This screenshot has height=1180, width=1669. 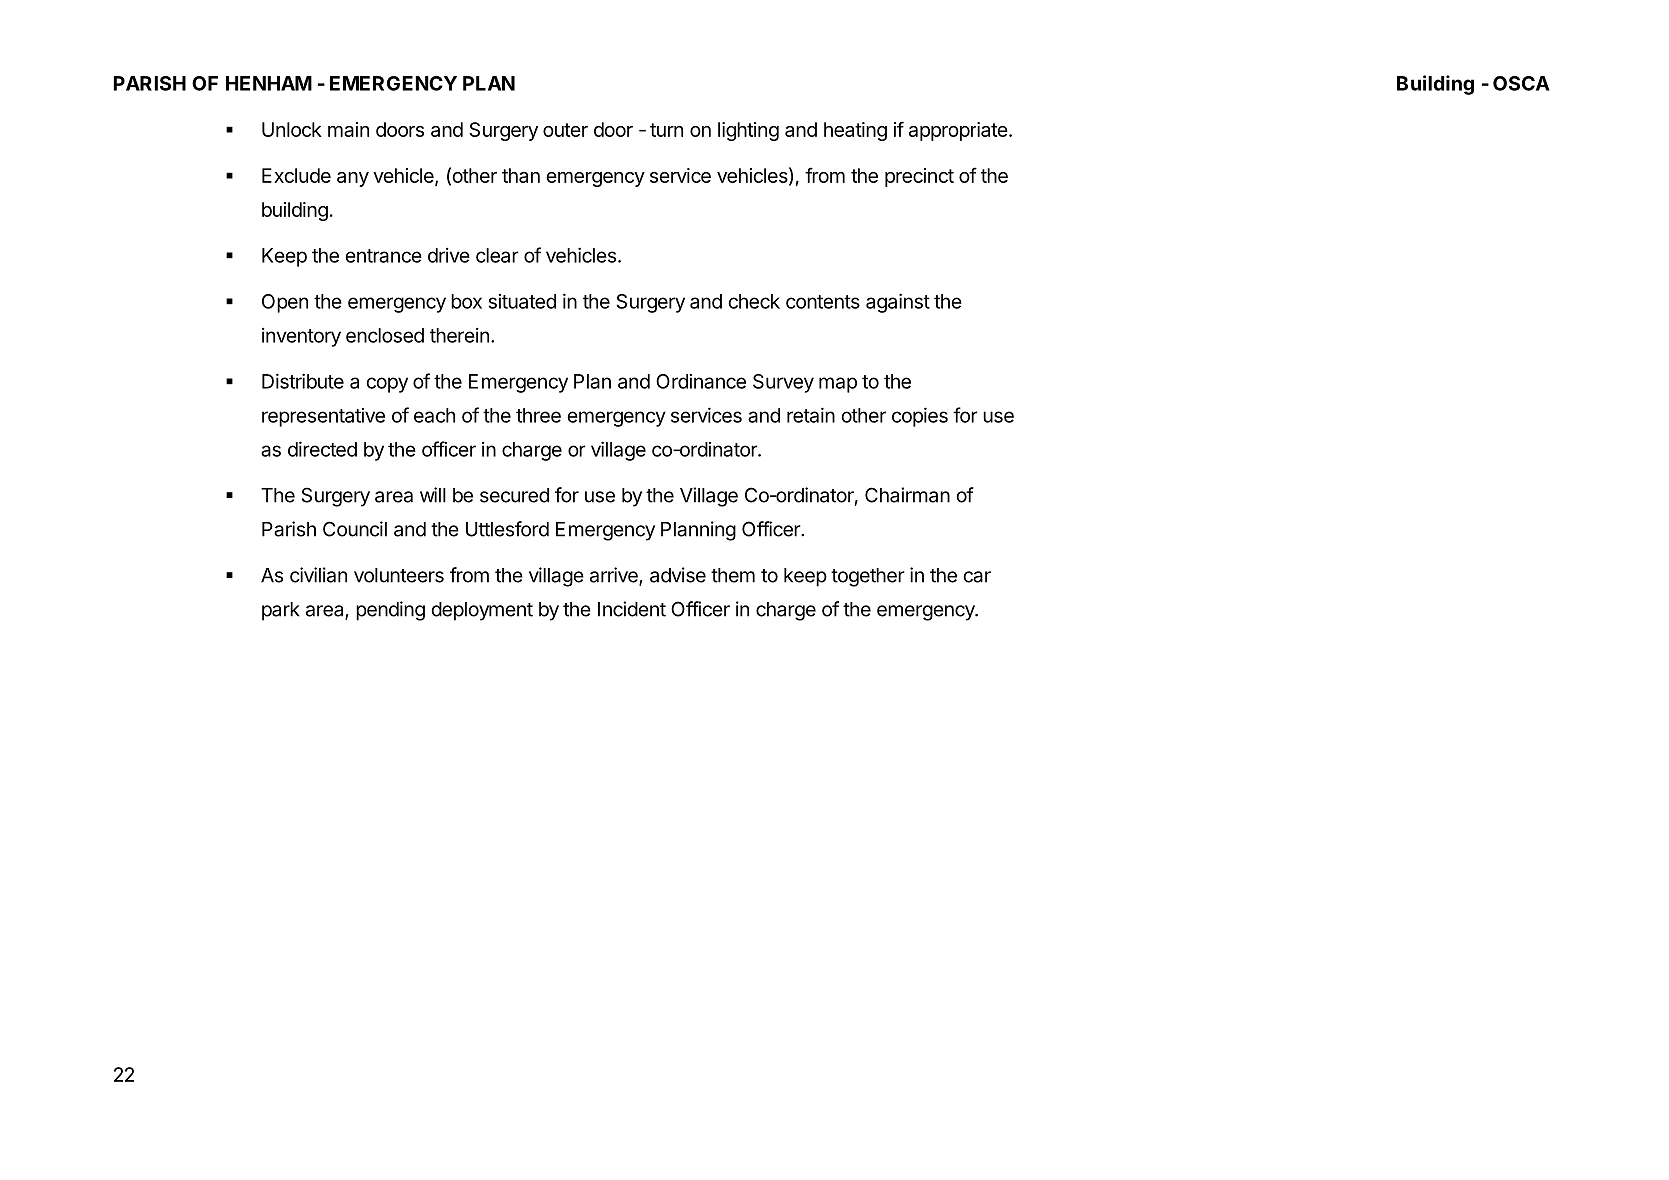 I want to click on heating, so click(x=855, y=131).
